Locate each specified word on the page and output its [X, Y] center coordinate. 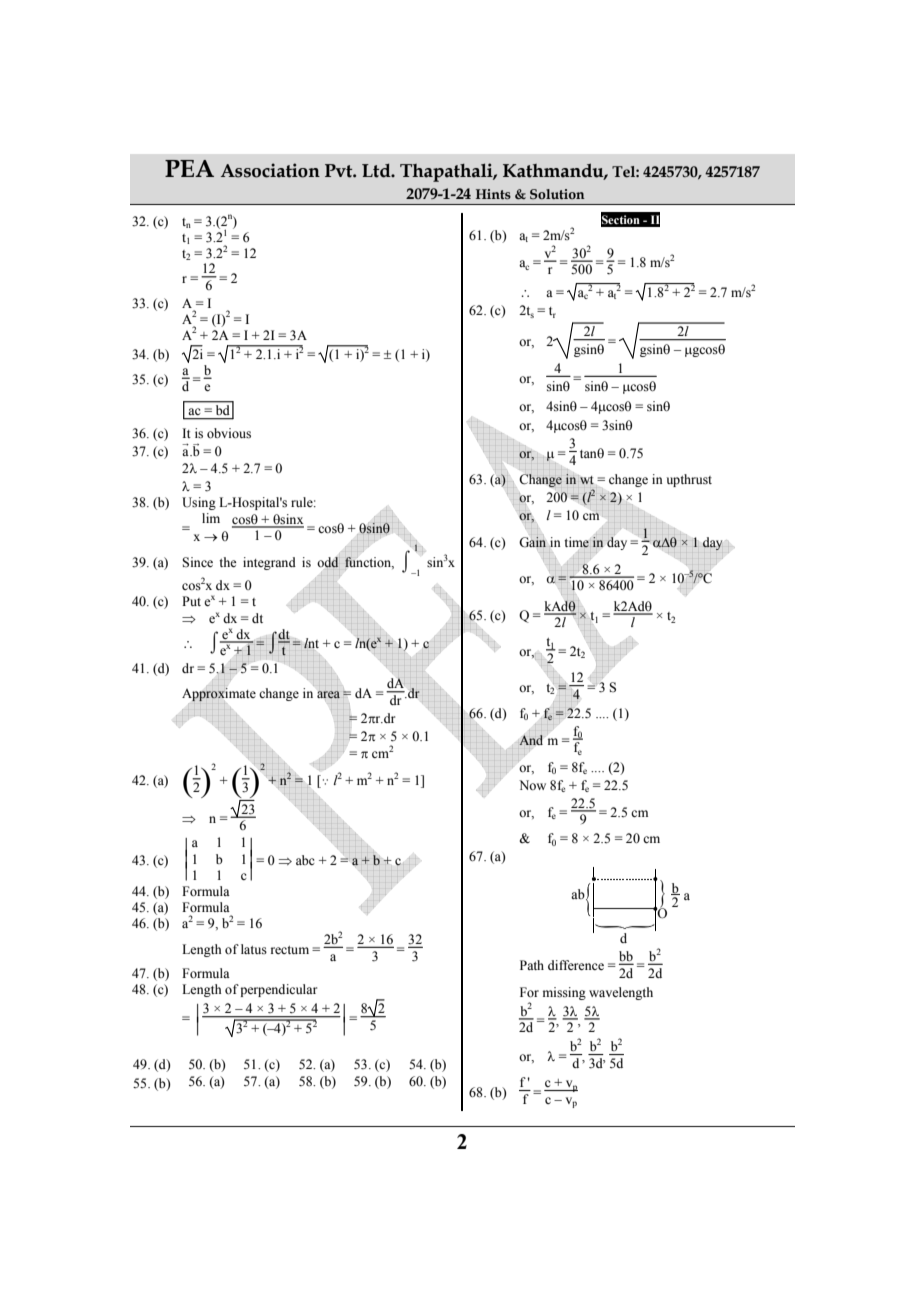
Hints [493, 194]
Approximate [219, 695]
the [227, 562]
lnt [311, 644]
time [577, 542]
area [328, 694]
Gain [533, 542]
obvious [229, 433]
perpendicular [278, 990]
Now [532, 785]
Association [270, 170]
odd [328, 562]
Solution [557, 194]
